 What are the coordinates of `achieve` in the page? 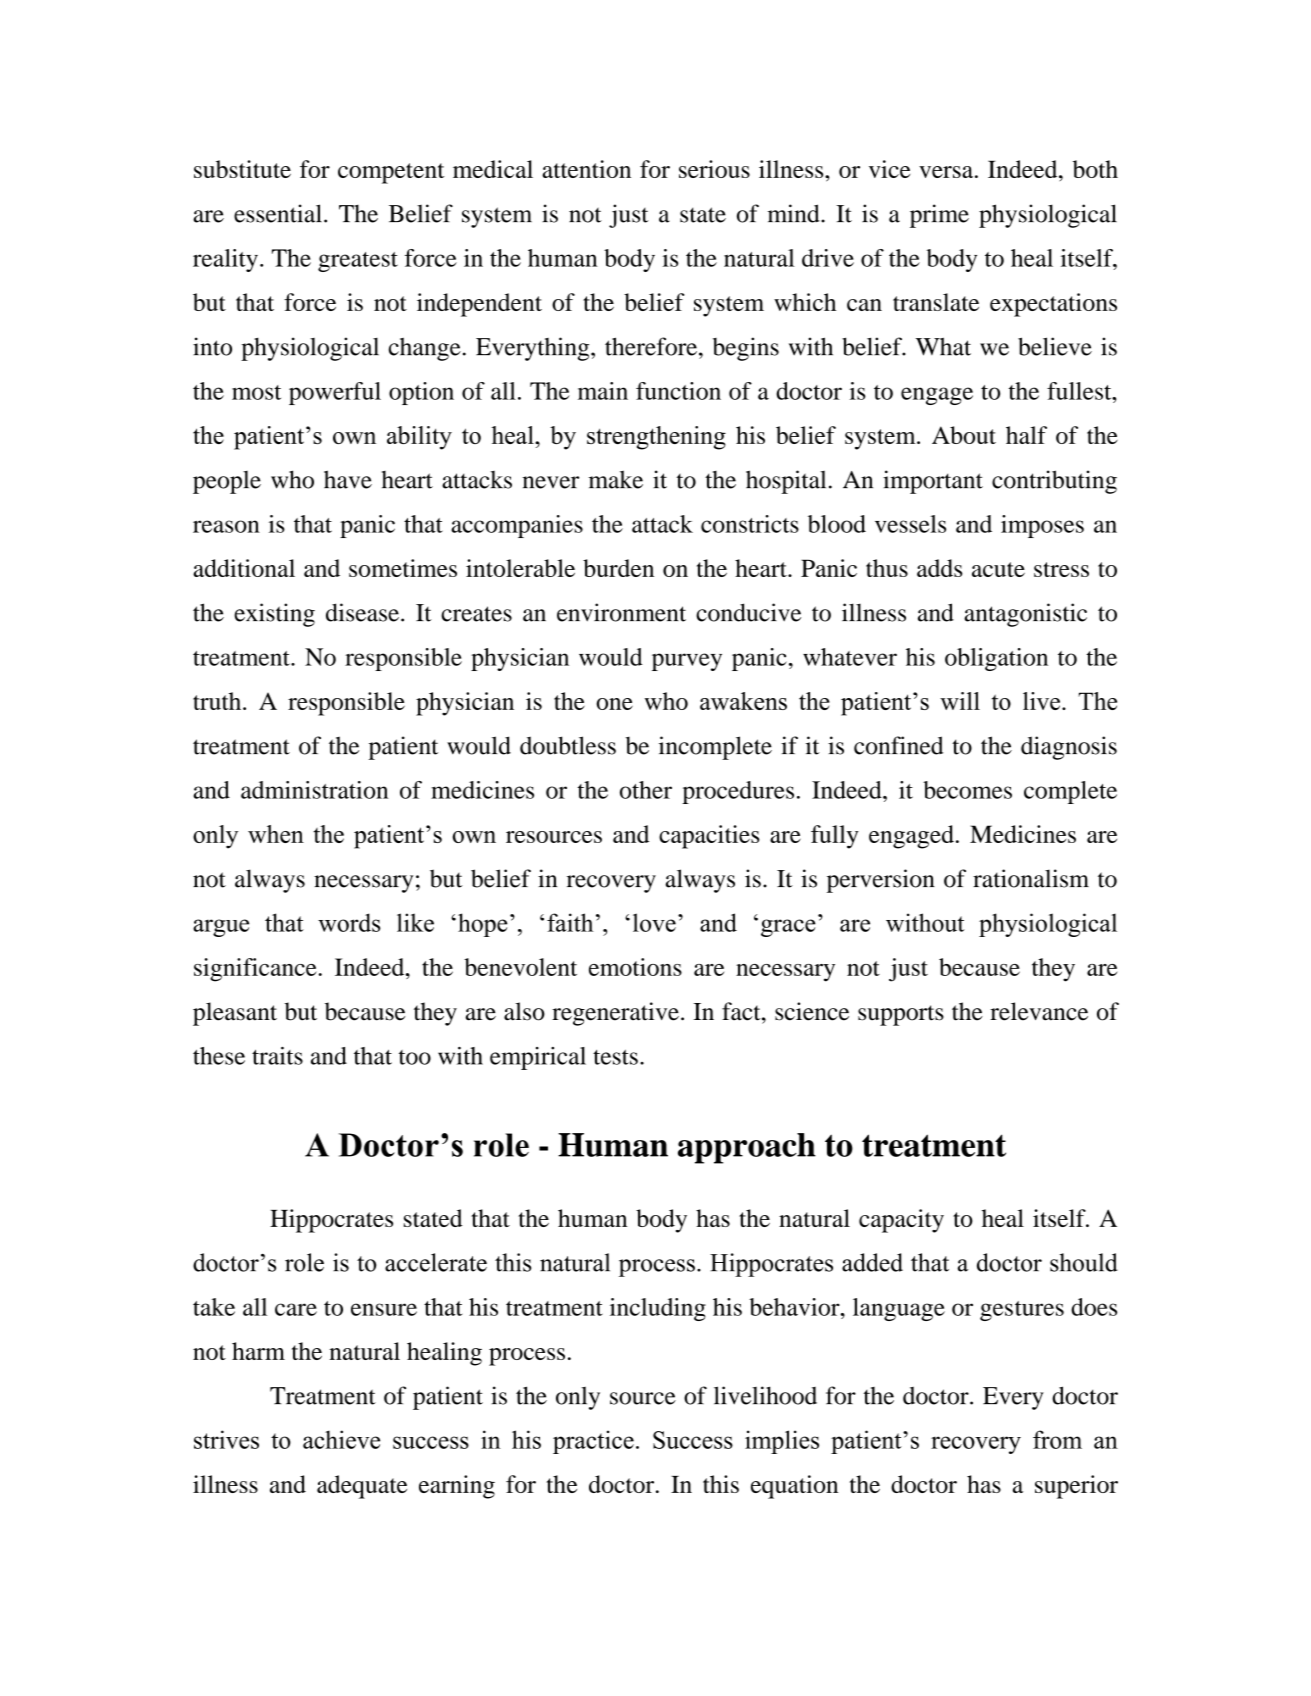 It's located at (341, 1439).
